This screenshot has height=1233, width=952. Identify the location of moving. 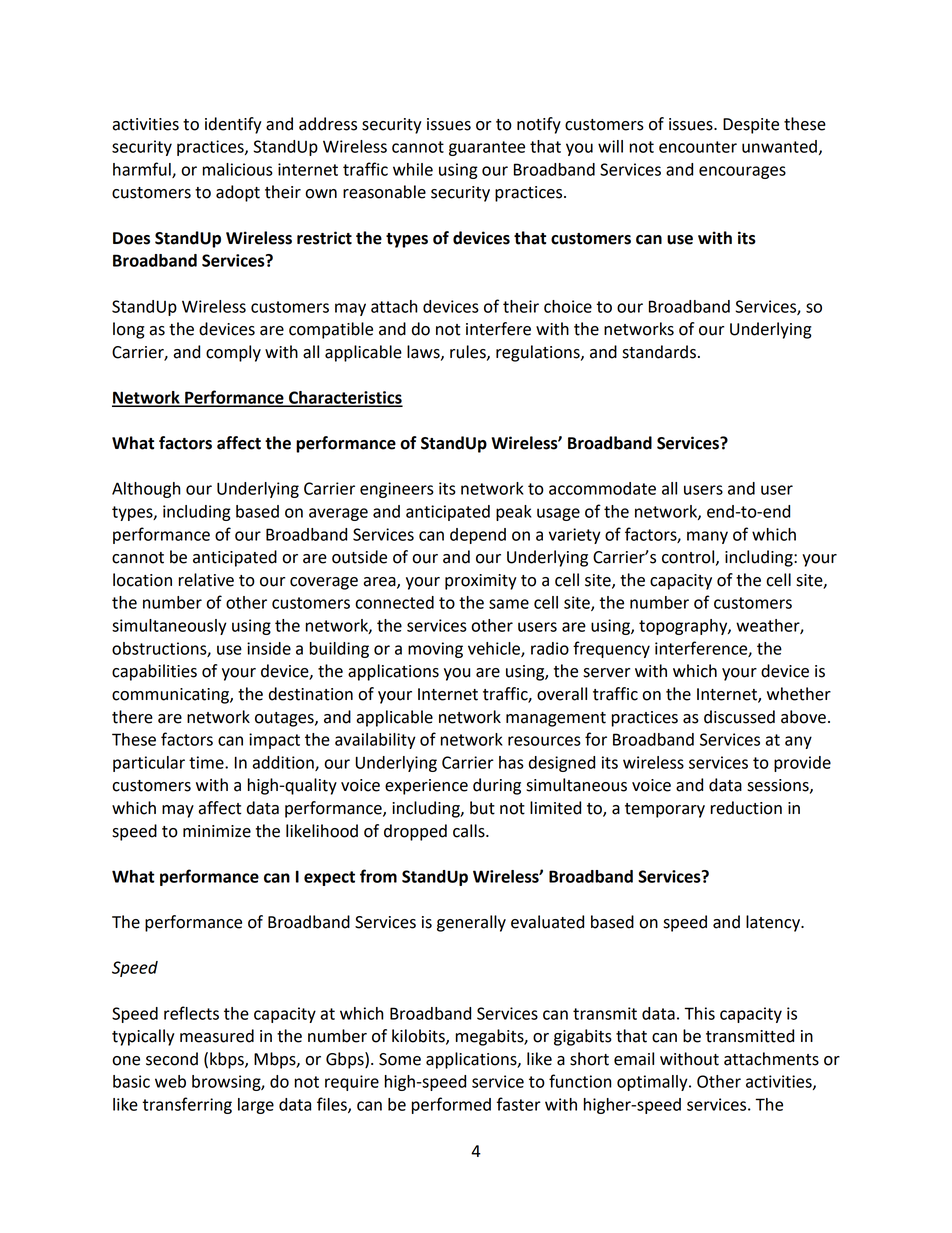
(435, 650).
